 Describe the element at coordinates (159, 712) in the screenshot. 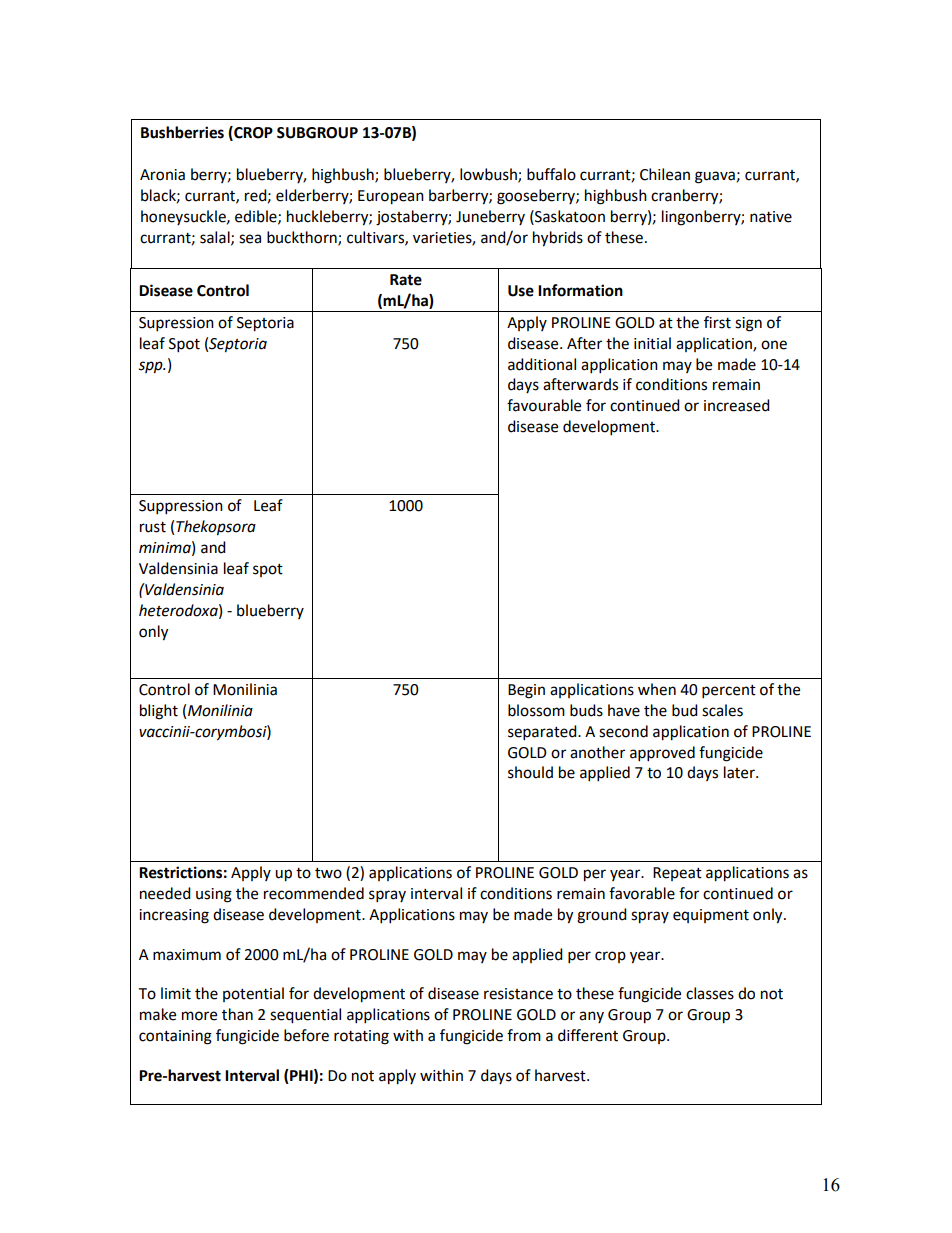

I see `blight` at that location.
